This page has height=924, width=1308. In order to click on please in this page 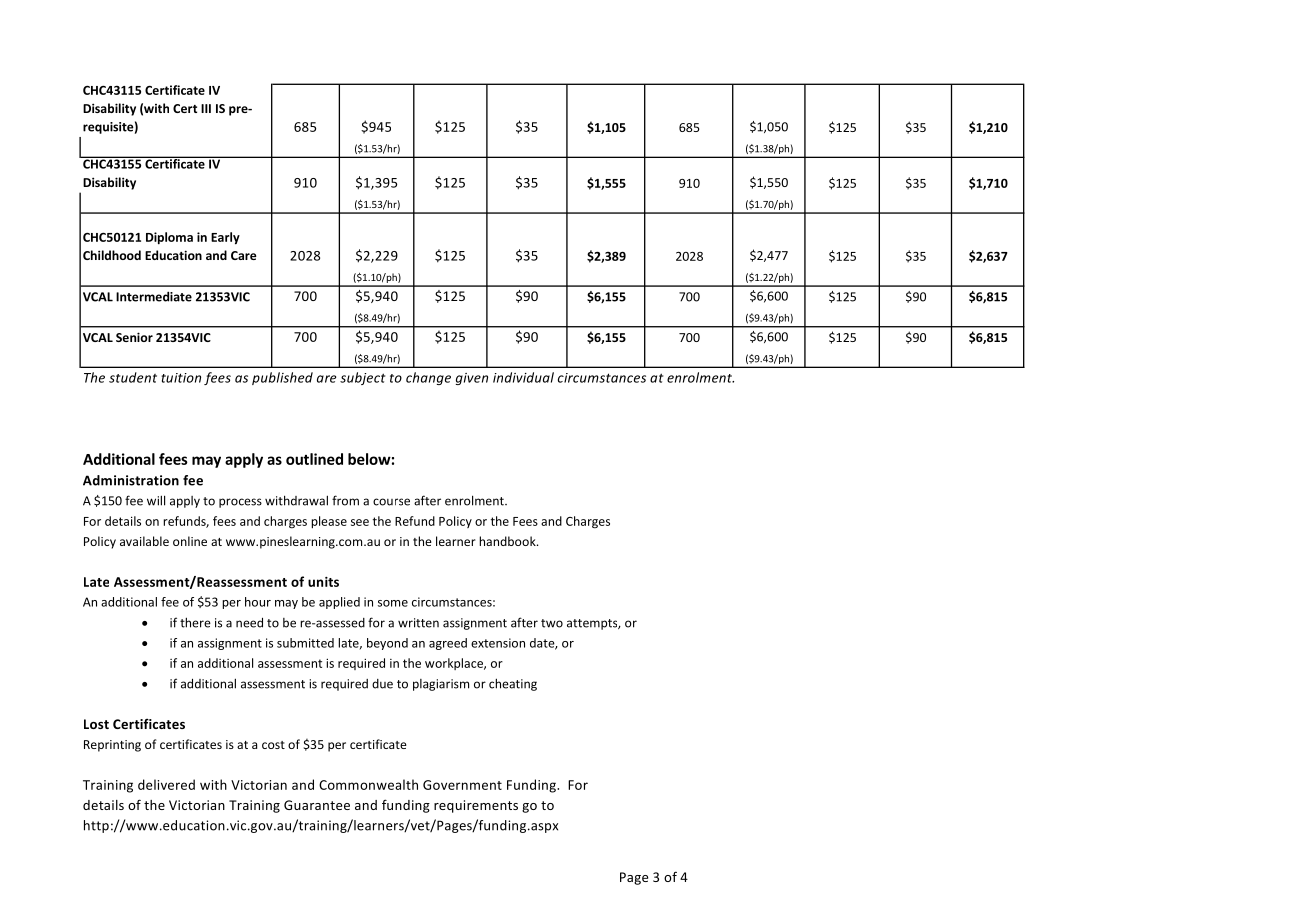, I will do `click(329, 522)`.
